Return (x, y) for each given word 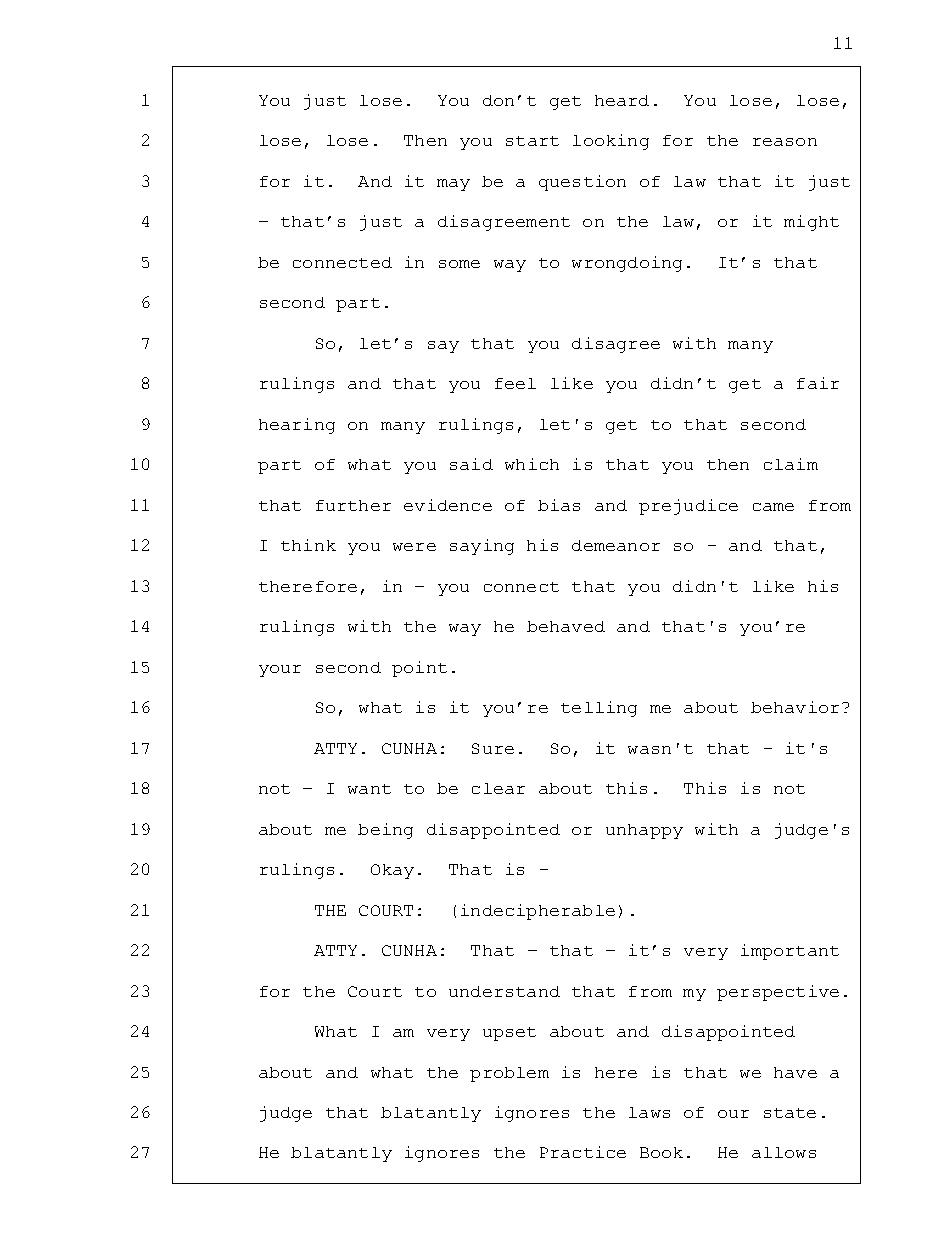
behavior (795, 707)
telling (599, 709)
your (280, 671)
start (532, 141)
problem (509, 1074)
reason (785, 142)
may (453, 185)
